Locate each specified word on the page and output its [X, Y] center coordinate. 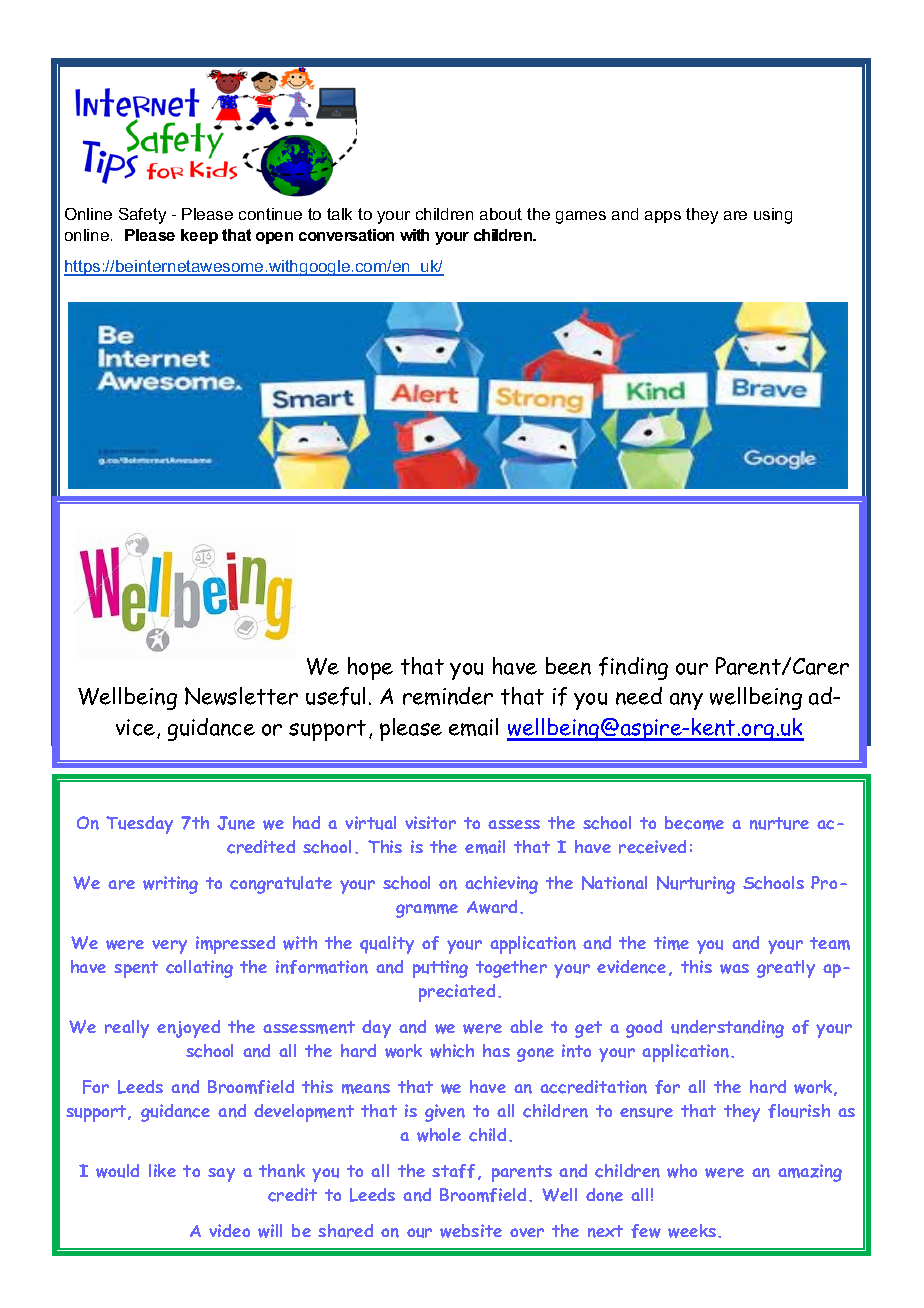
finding [633, 668]
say [221, 1175]
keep [199, 236]
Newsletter [241, 696]
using [773, 216]
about [501, 214]
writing [170, 885]
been [568, 666]
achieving [501, 885]
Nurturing [696, 885]
